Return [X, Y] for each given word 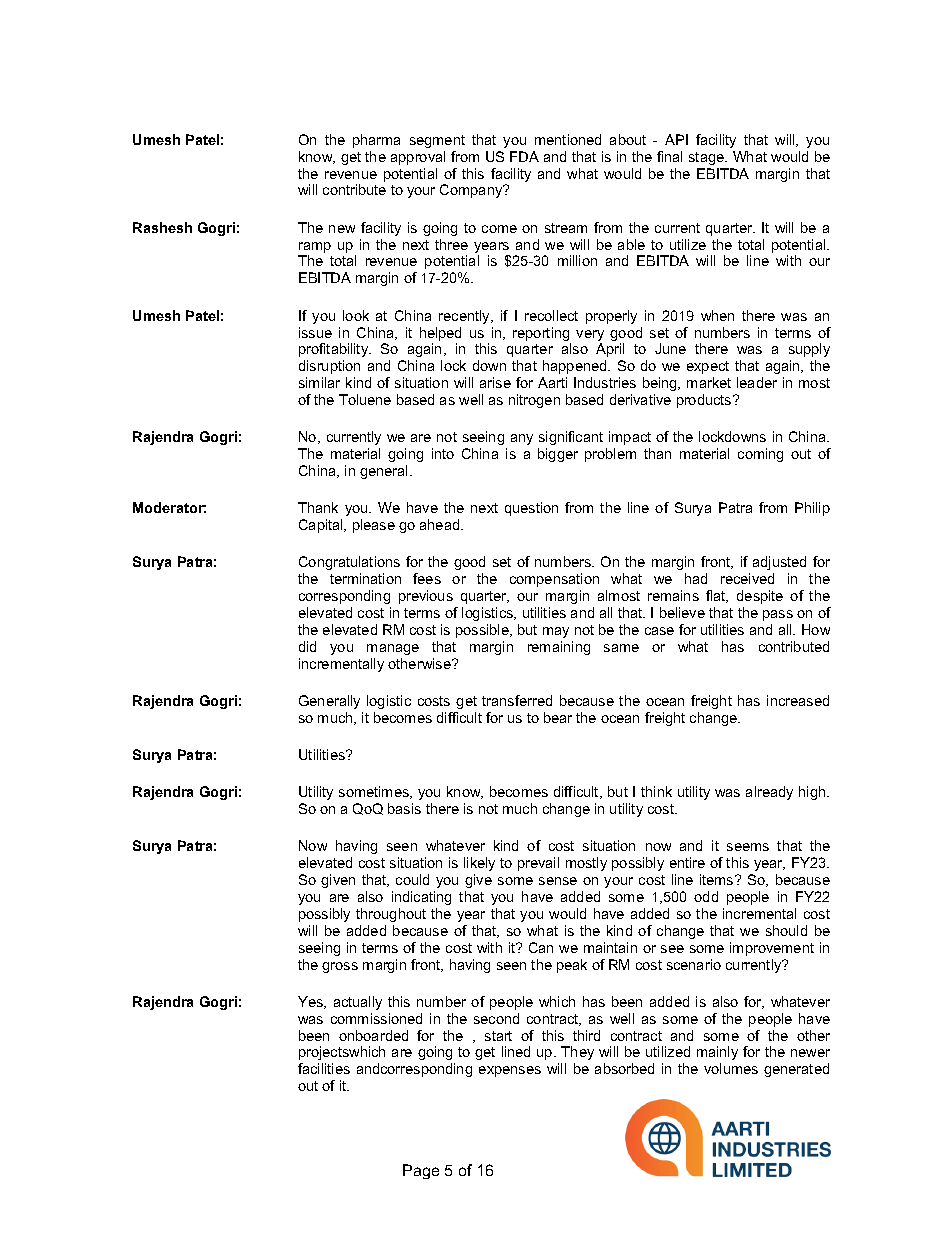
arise [495, 382]
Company [472, 191]
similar [319, 382]
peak [572, 966]
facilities [324, 1068]
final [669, 156]
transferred [517, 700]
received [747, 578]
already [769, 793]
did [307, 646]
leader [757, 382]
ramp [314, 249]
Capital [322, 526]
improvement [772, 949]
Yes [312, 1002]
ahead [441, 524]
